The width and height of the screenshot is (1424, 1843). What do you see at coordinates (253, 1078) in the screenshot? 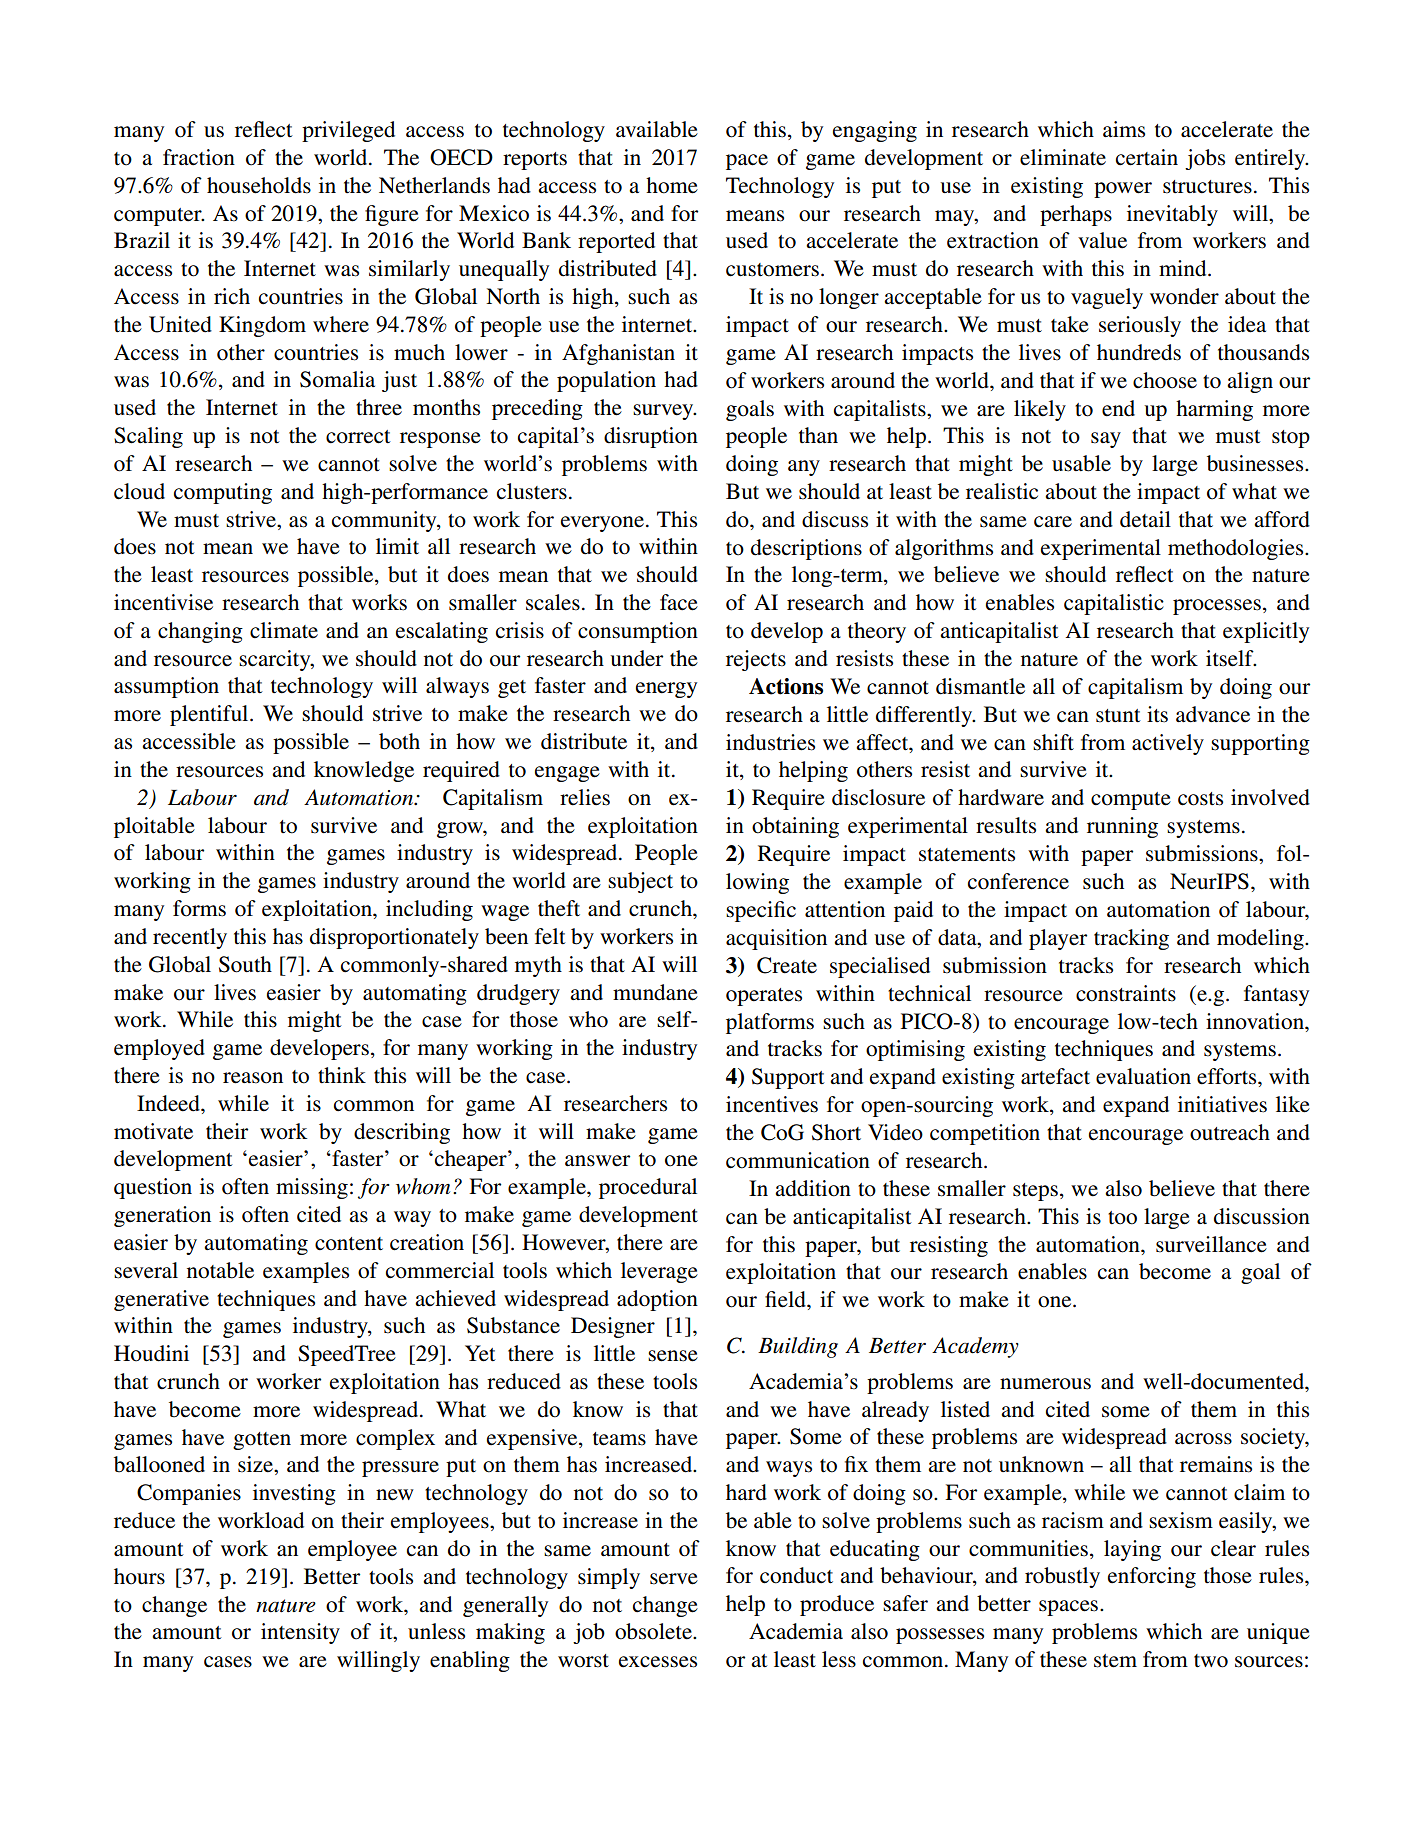
I see `reason` at bounding box center [253, 1078].
